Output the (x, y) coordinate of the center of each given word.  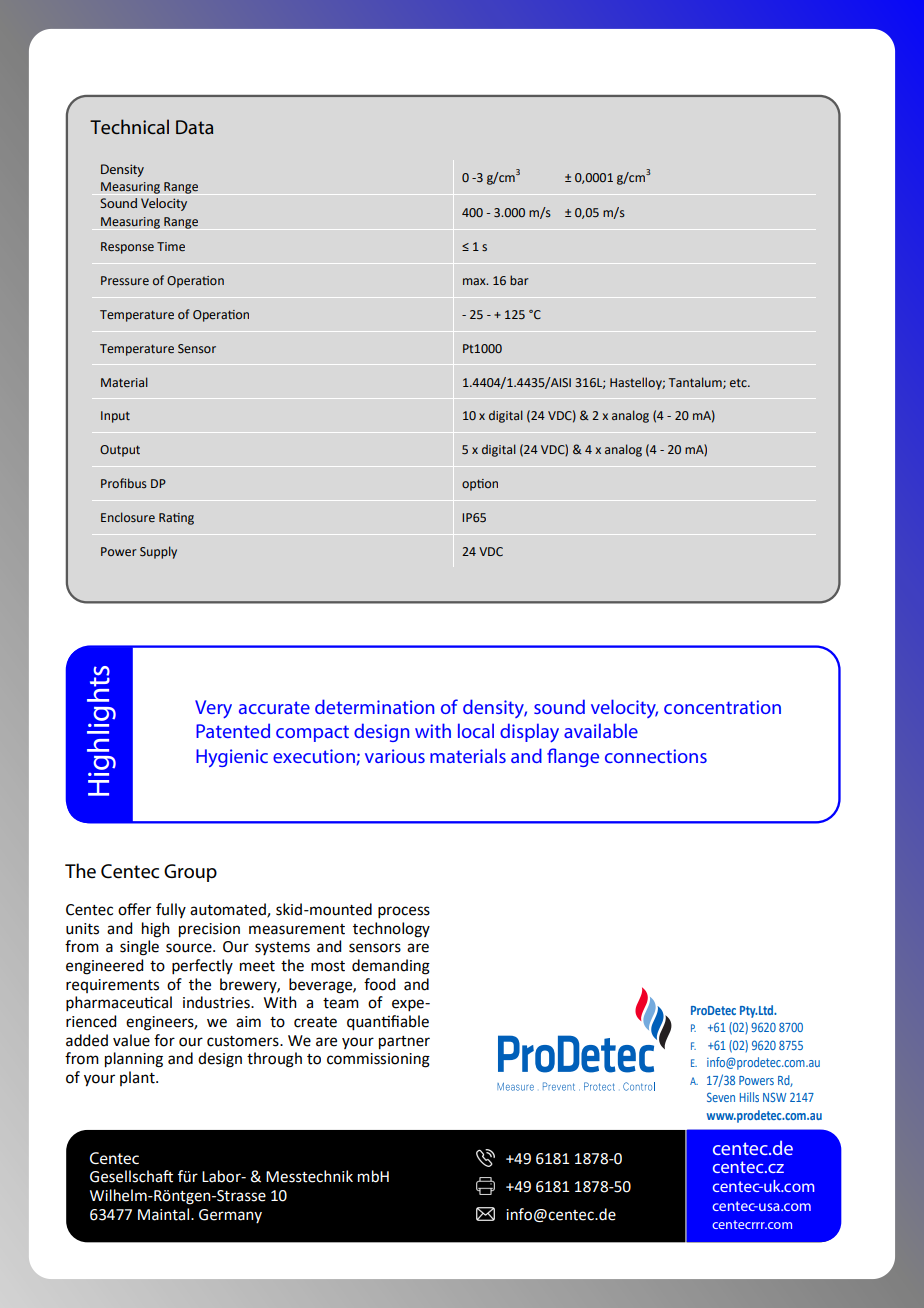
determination (375, 706)
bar (519, 280)
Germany (230, 1216)
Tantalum (696, 383)
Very (213, 709)
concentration (722, 707)
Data (194, 127)
